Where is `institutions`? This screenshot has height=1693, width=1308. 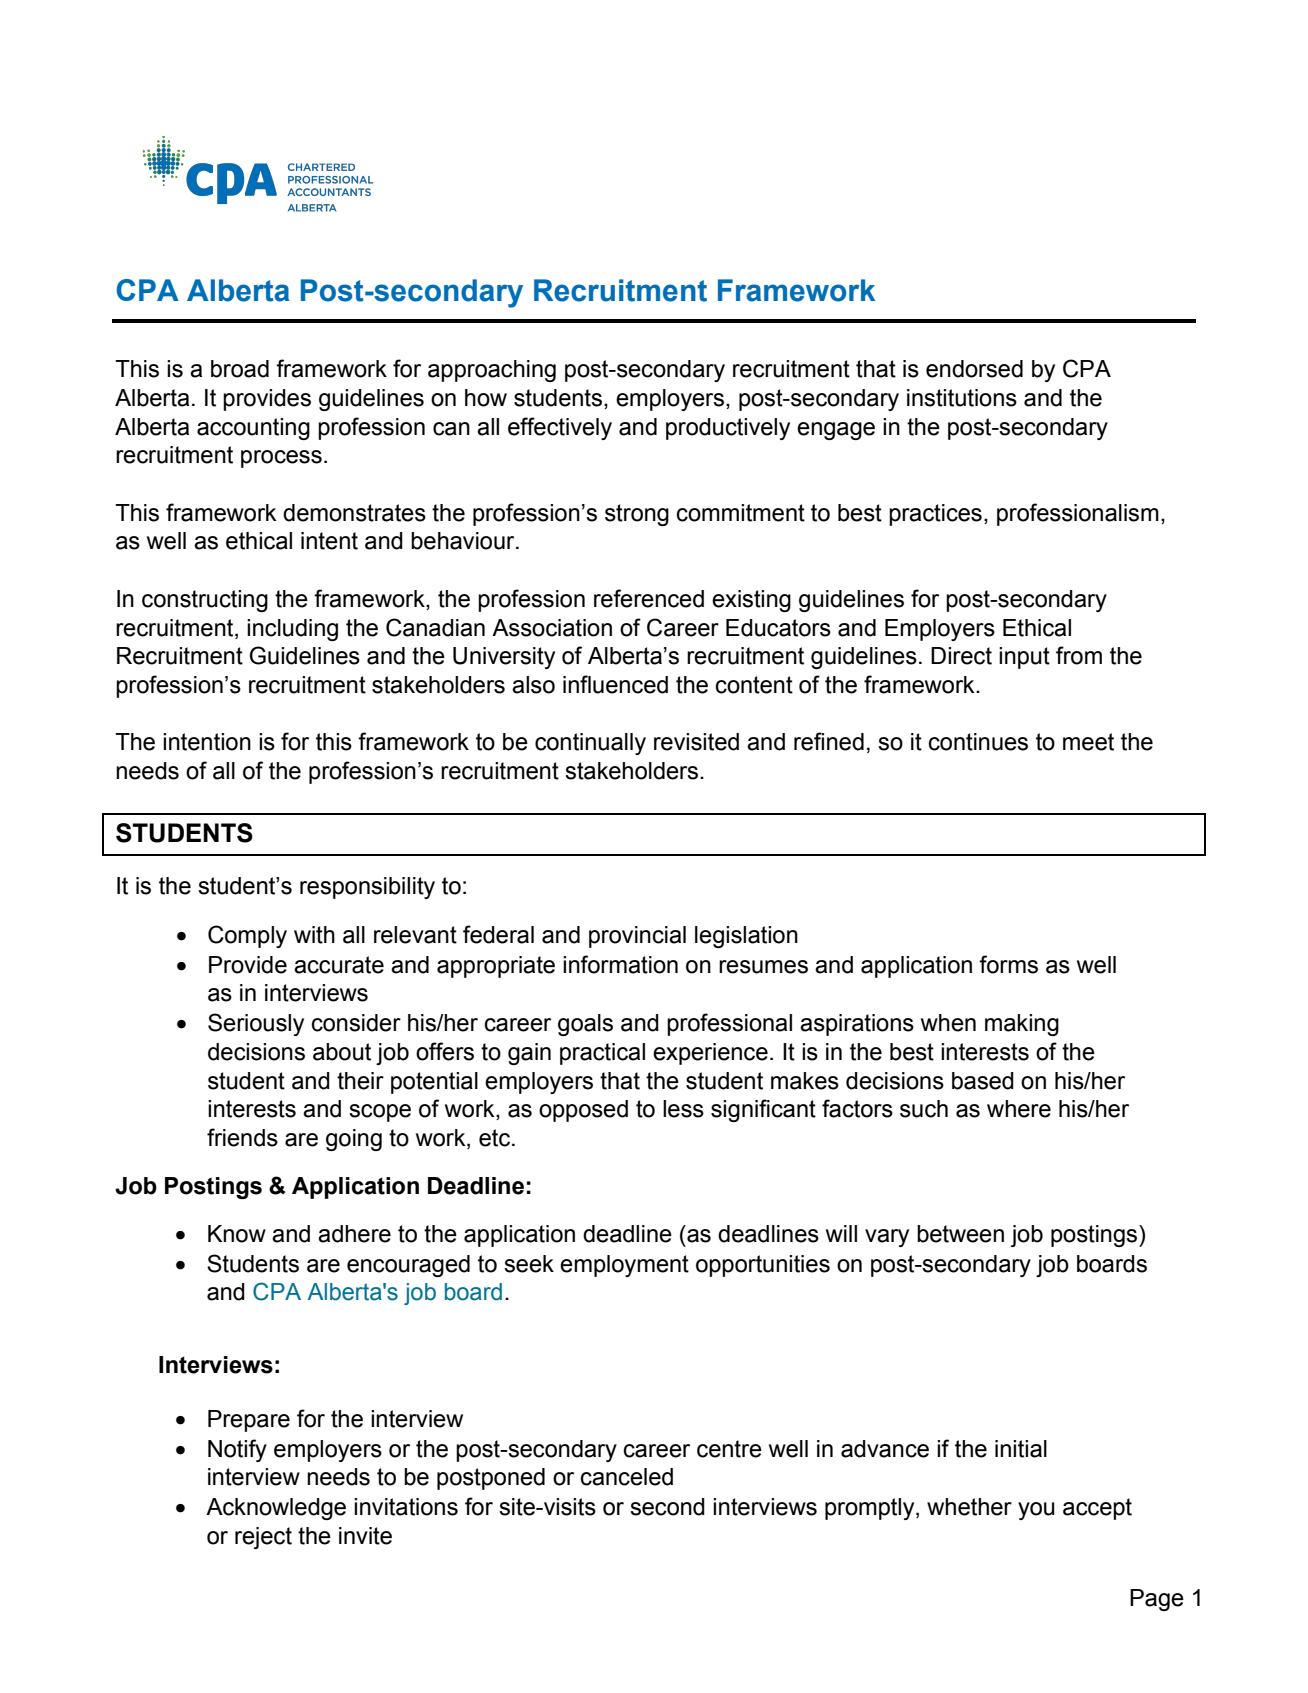 institutions is located at coordinates (962, 398).
